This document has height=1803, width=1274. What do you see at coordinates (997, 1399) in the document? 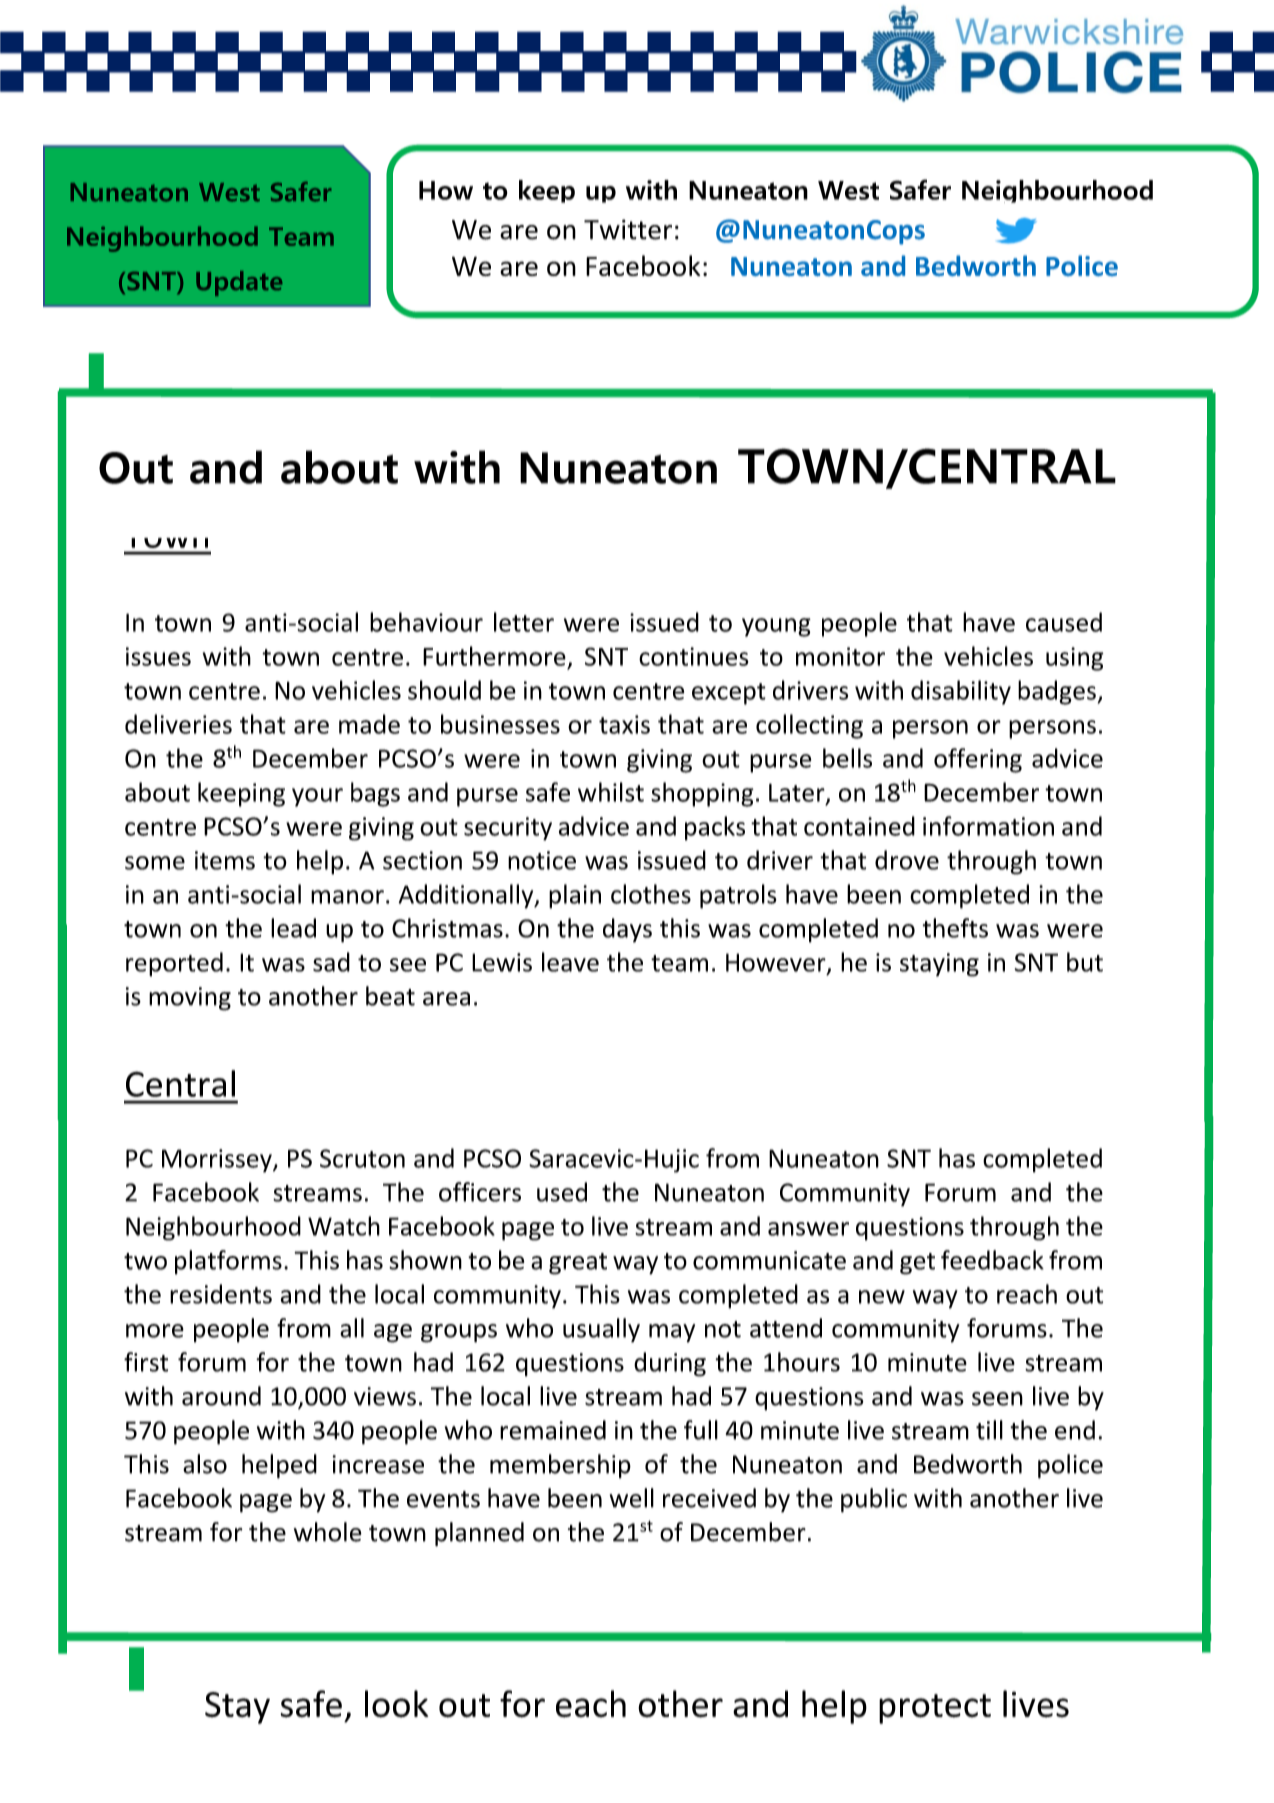
I see `seen` at bounding box center [997, 1399].
